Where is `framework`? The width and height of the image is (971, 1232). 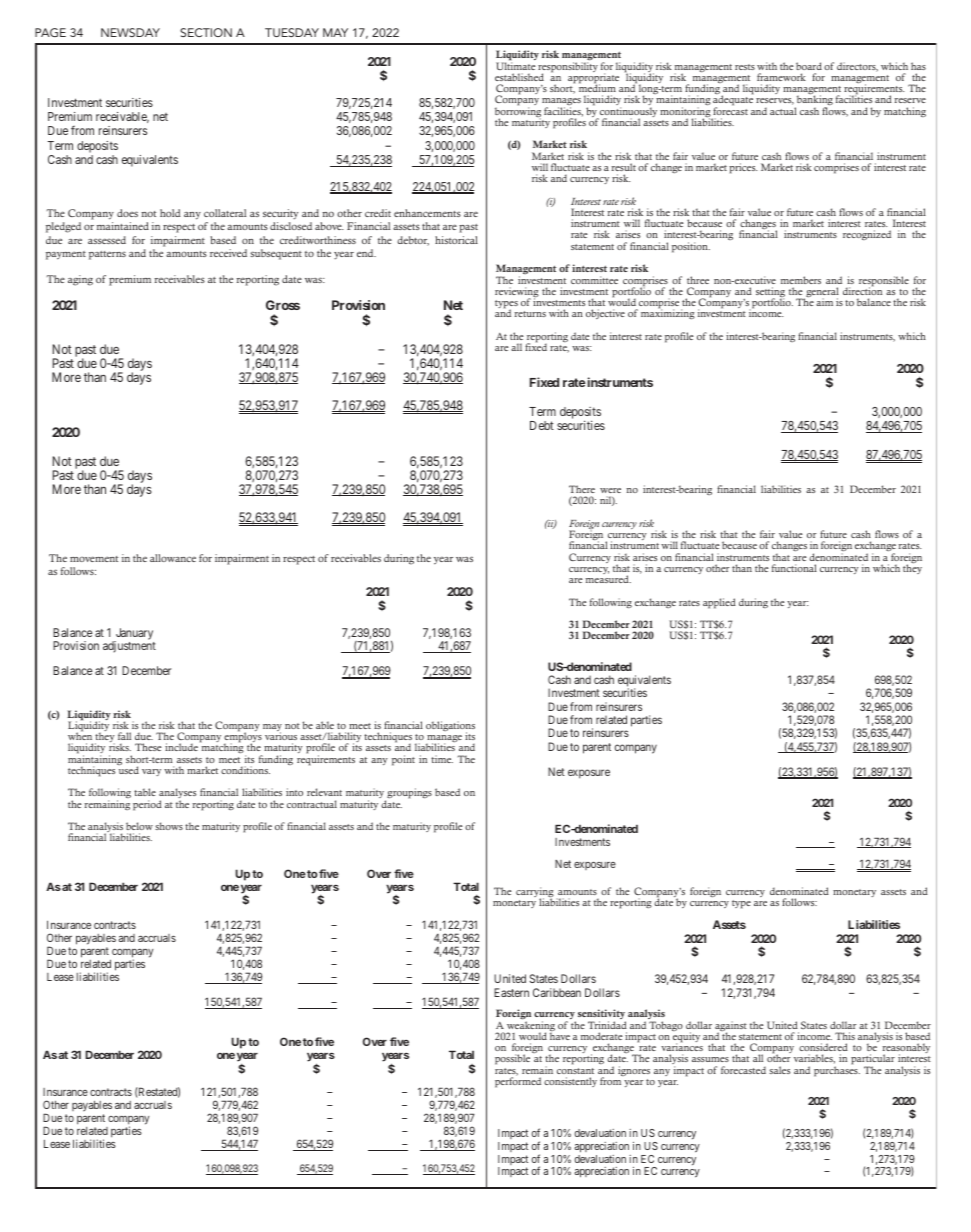 framework is located at coordinates (781, 77).
